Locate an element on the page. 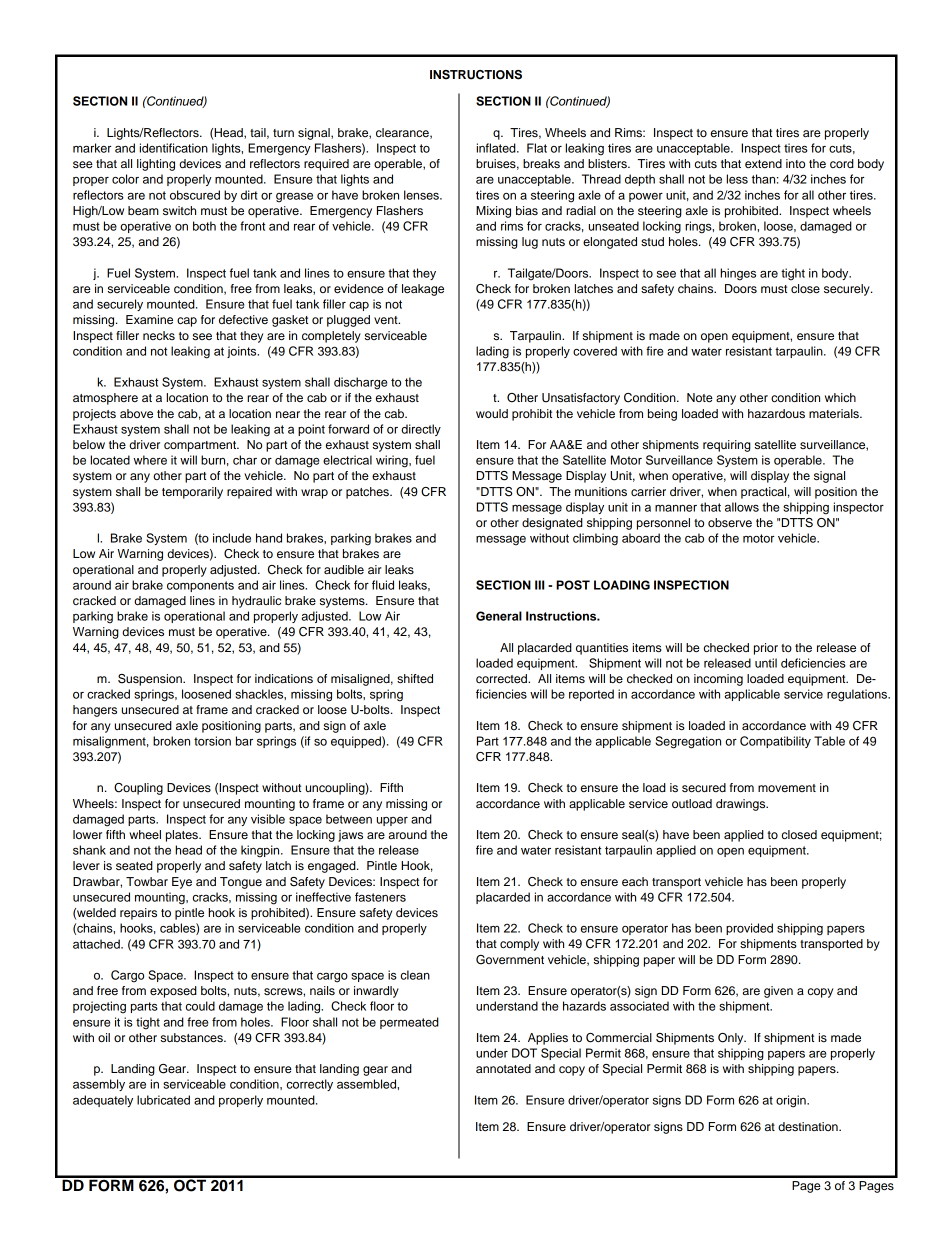  prior is located at coordinates (766, 649).
